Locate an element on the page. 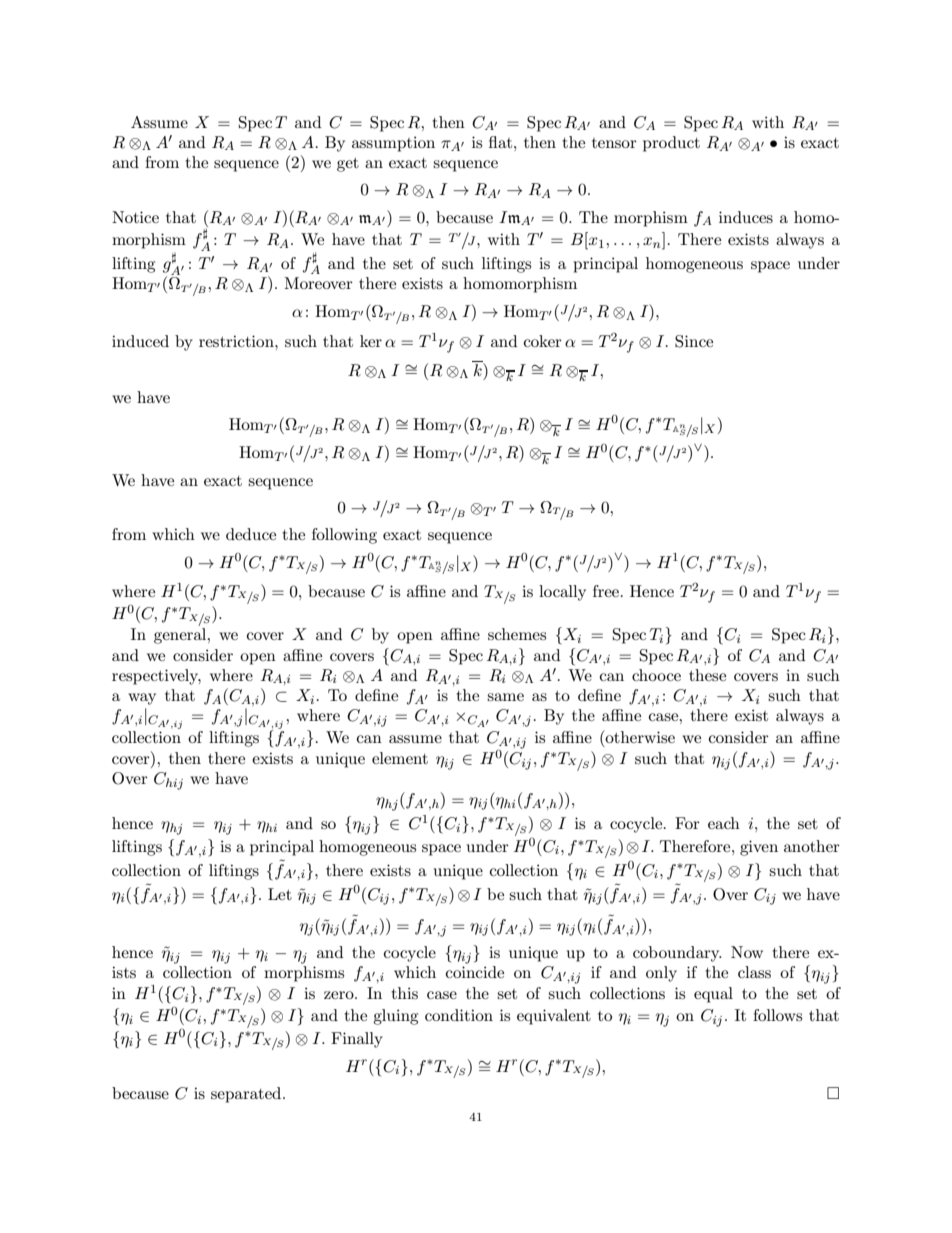  flat is located at coordinates (502, 142).
